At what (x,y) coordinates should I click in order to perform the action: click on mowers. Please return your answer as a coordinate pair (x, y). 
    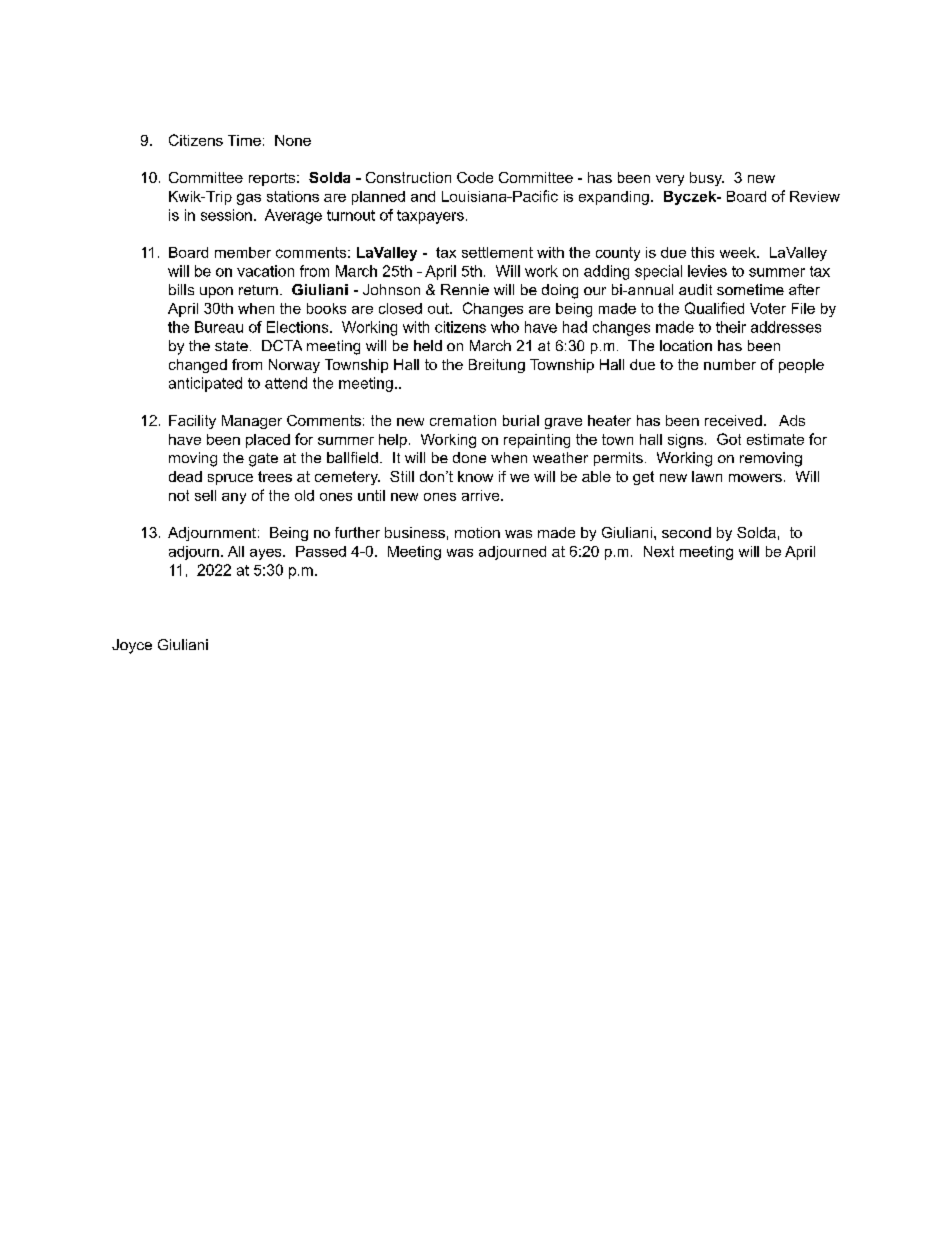
    Looking at the image, I should click on (755, 478).
